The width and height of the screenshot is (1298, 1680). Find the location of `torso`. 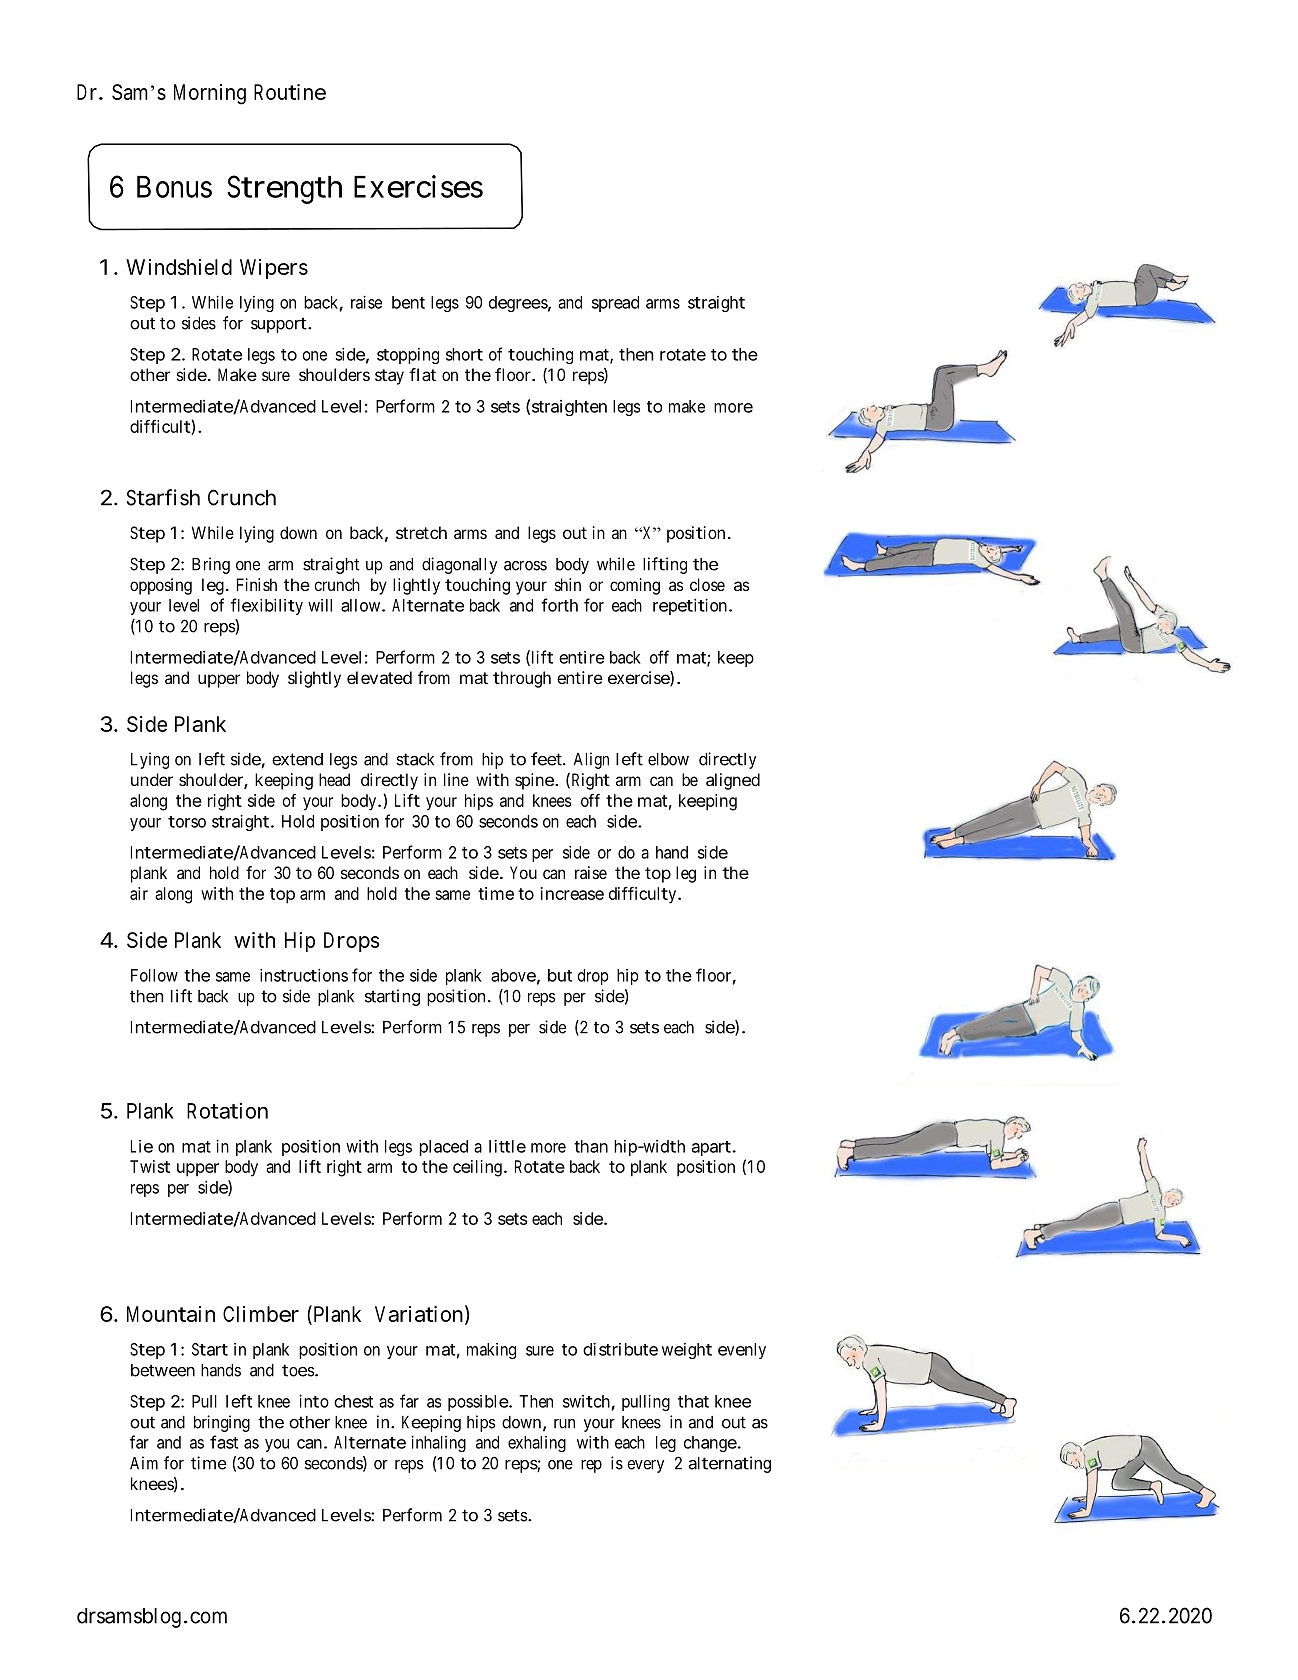

torso is located at coordinates (187, 822).
